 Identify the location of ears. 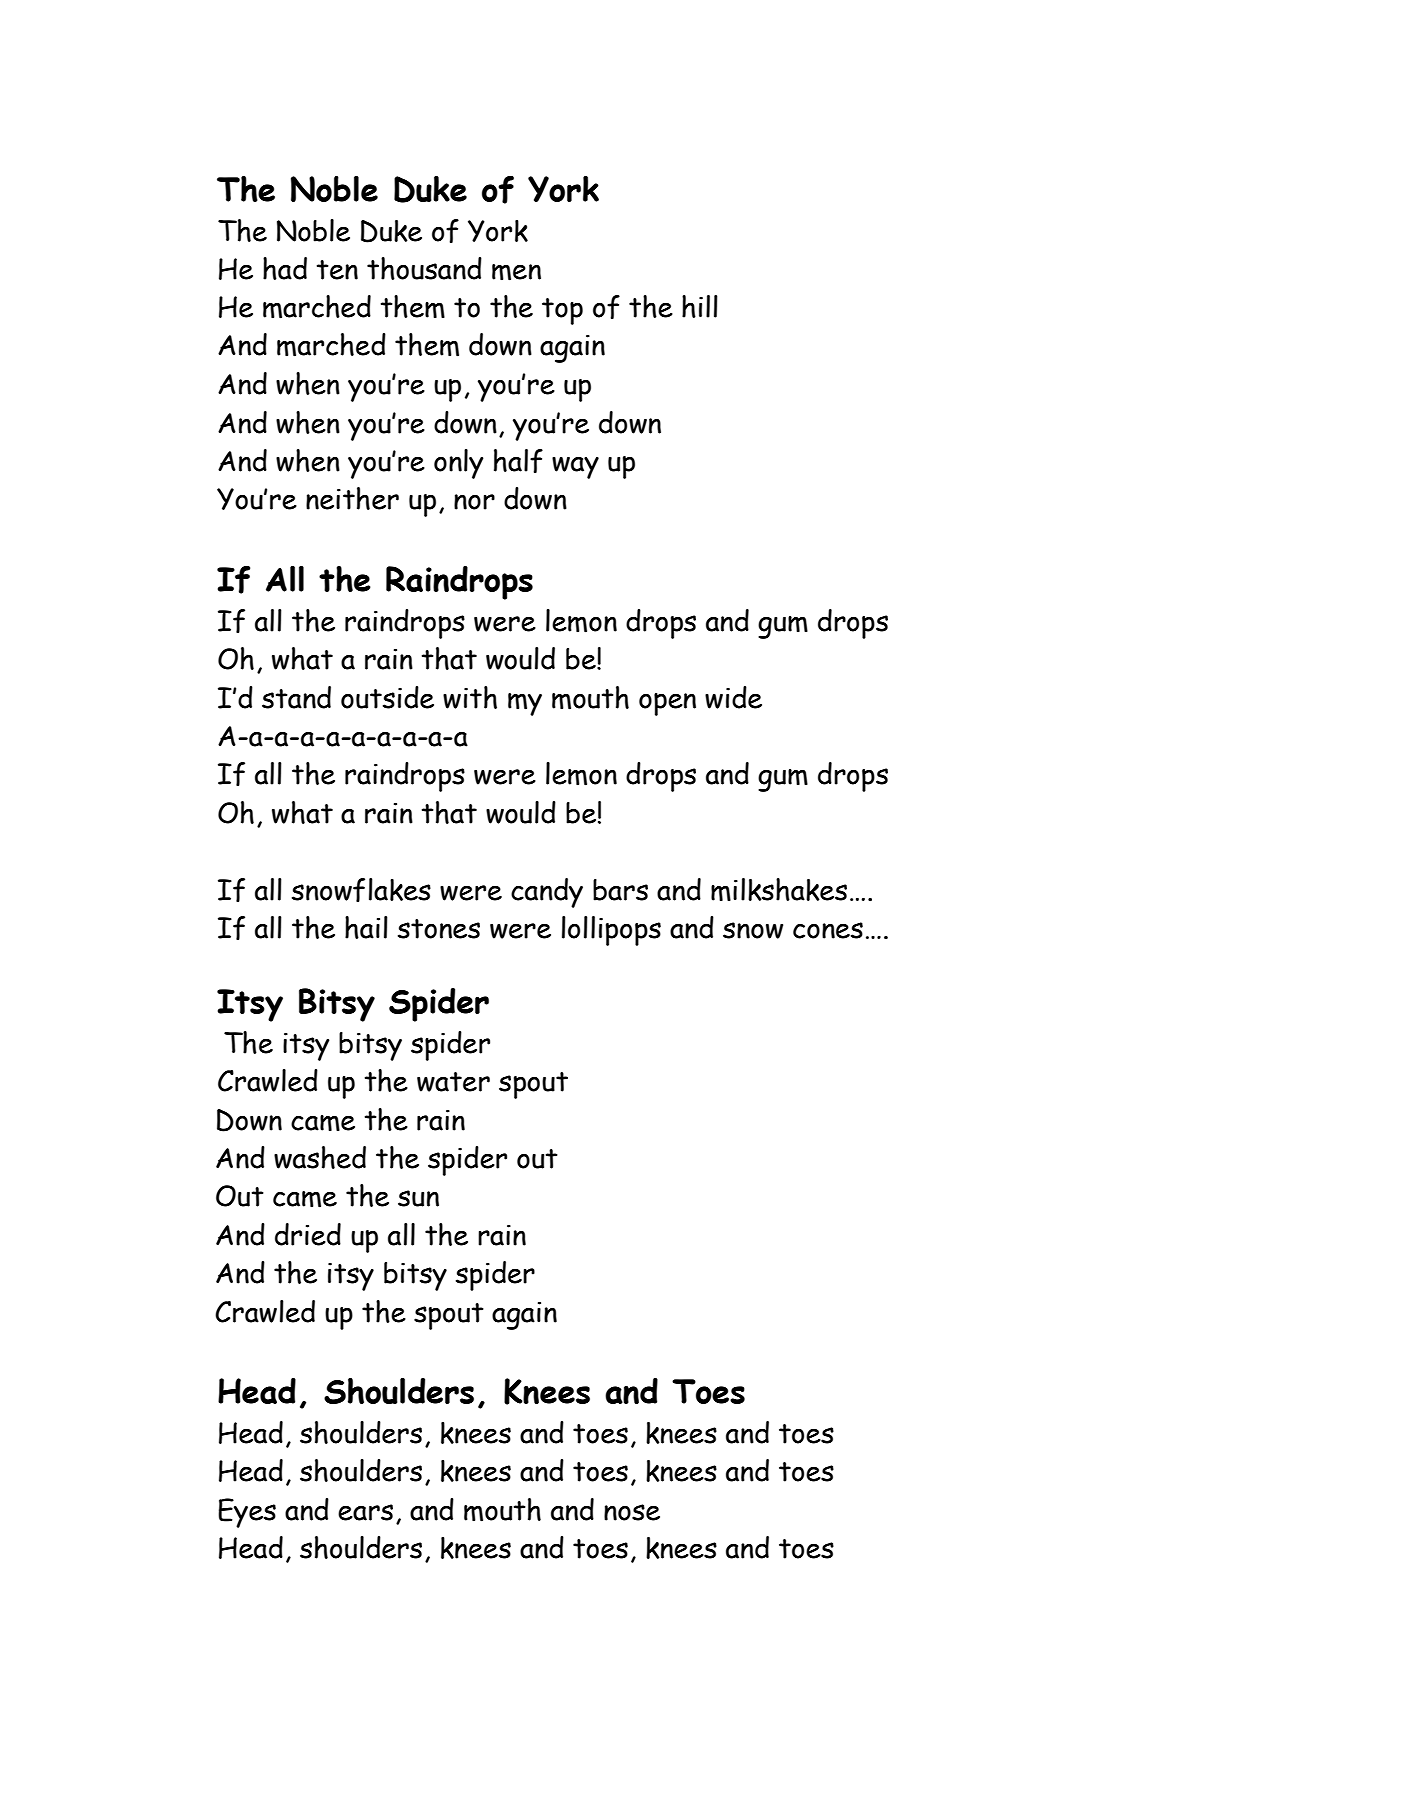
(365, 1512).
